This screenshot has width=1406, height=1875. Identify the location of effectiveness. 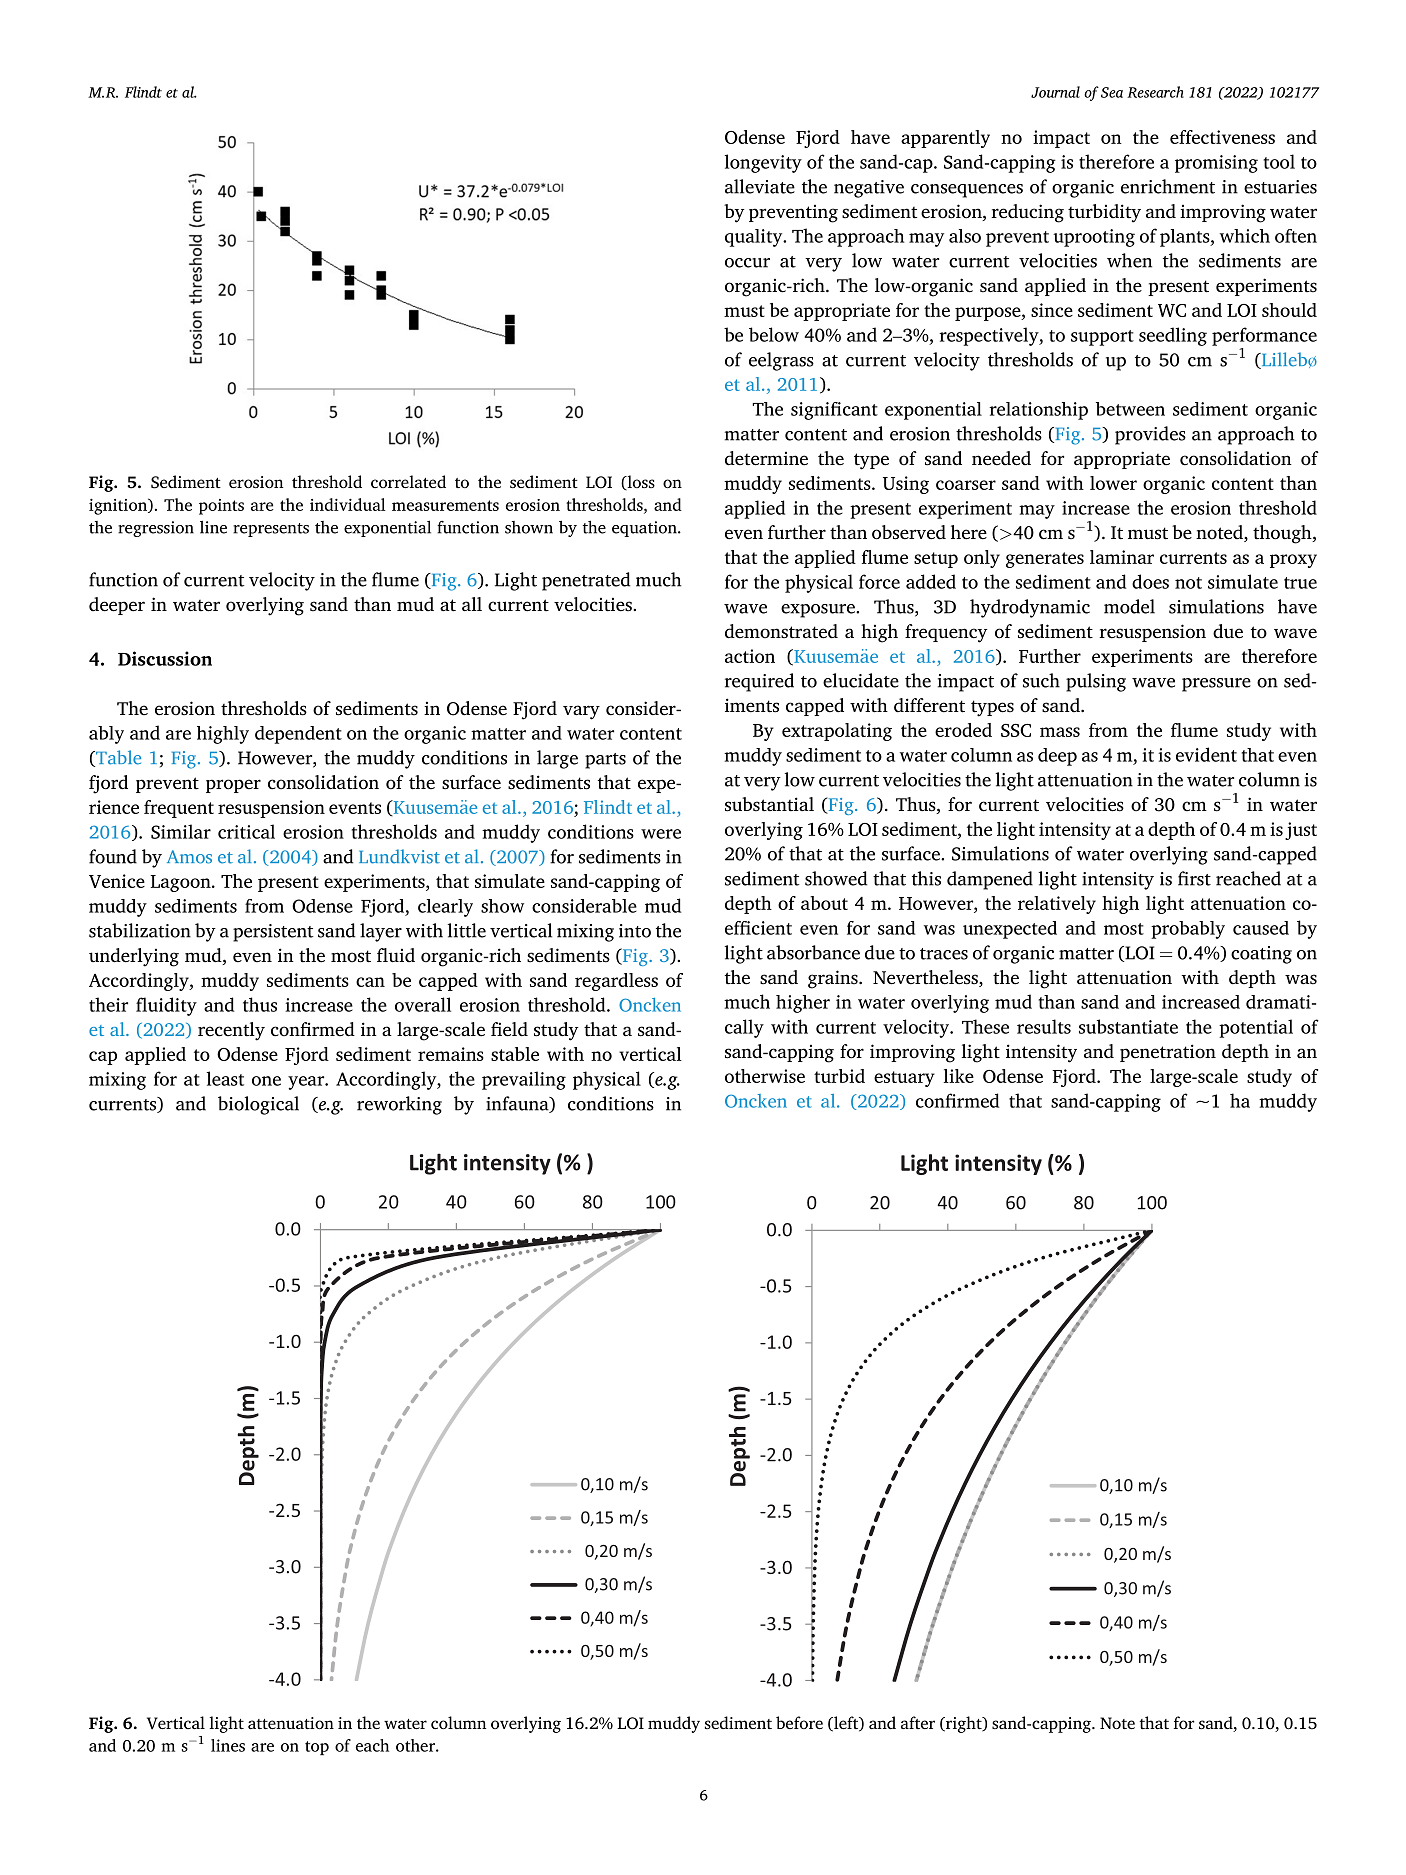
(1222, 137).
